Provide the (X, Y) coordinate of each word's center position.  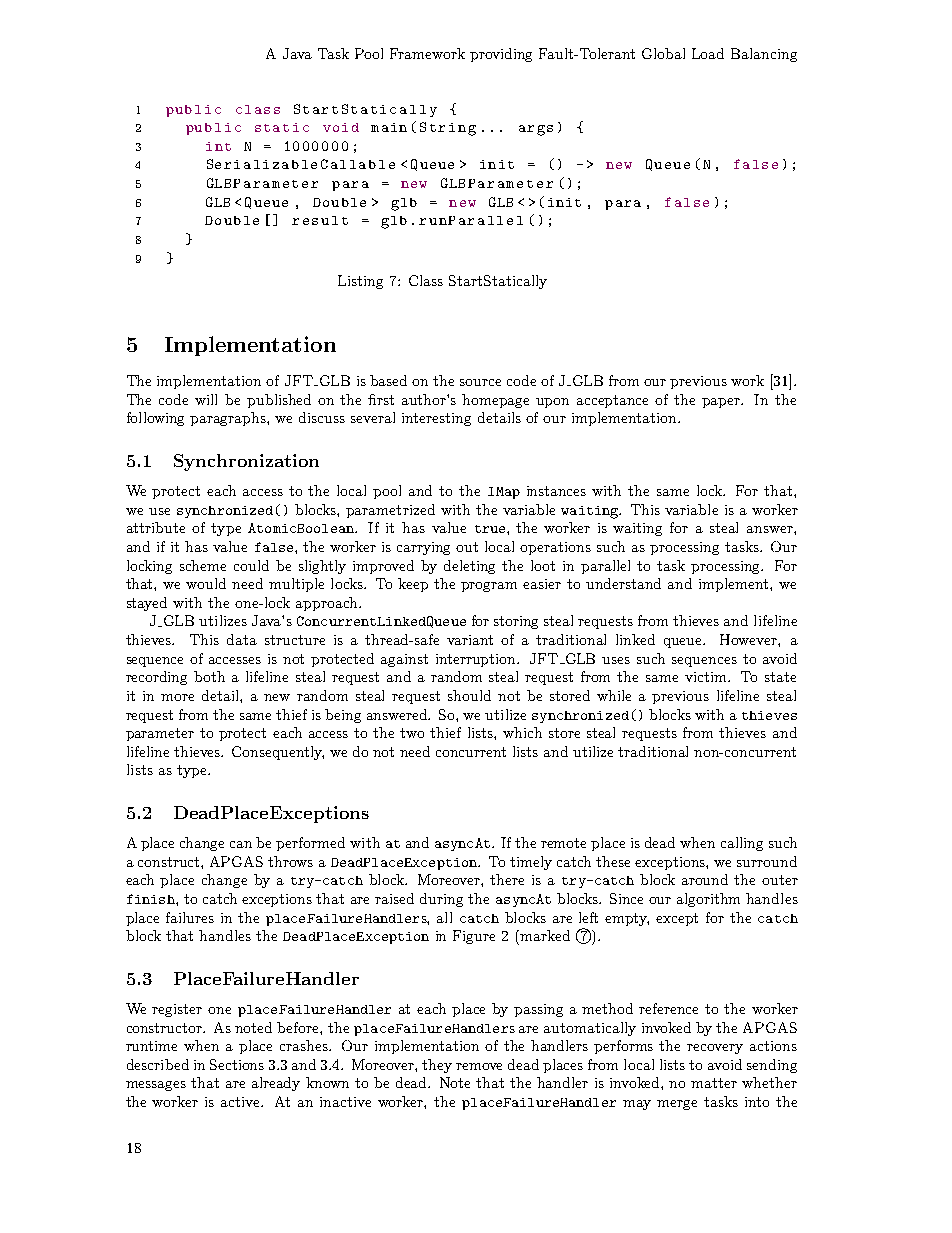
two (412, 733)
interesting (436, 419)
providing (501, 55)
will (206, 399)
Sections (237, 1064)
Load (708, 53)
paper (722, 403)
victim (707, 677)
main (389, 127)
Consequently (278, 753)
